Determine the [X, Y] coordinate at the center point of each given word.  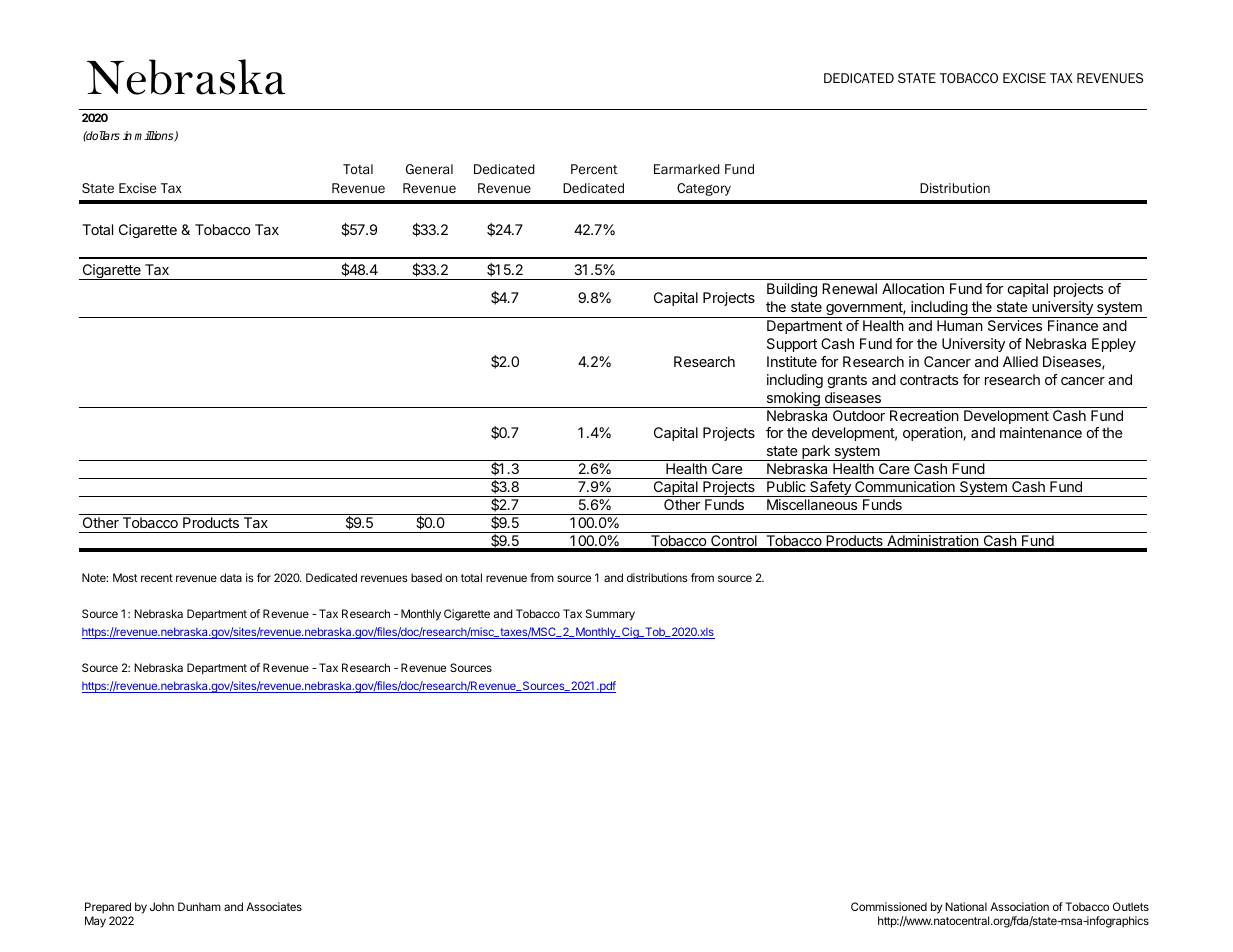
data [231, 577]
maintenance [1041, 432]
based [426, 577]
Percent [594, 169]
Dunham [199, 906]
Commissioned [889, 906]
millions [155, 136]
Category [704, 189]
